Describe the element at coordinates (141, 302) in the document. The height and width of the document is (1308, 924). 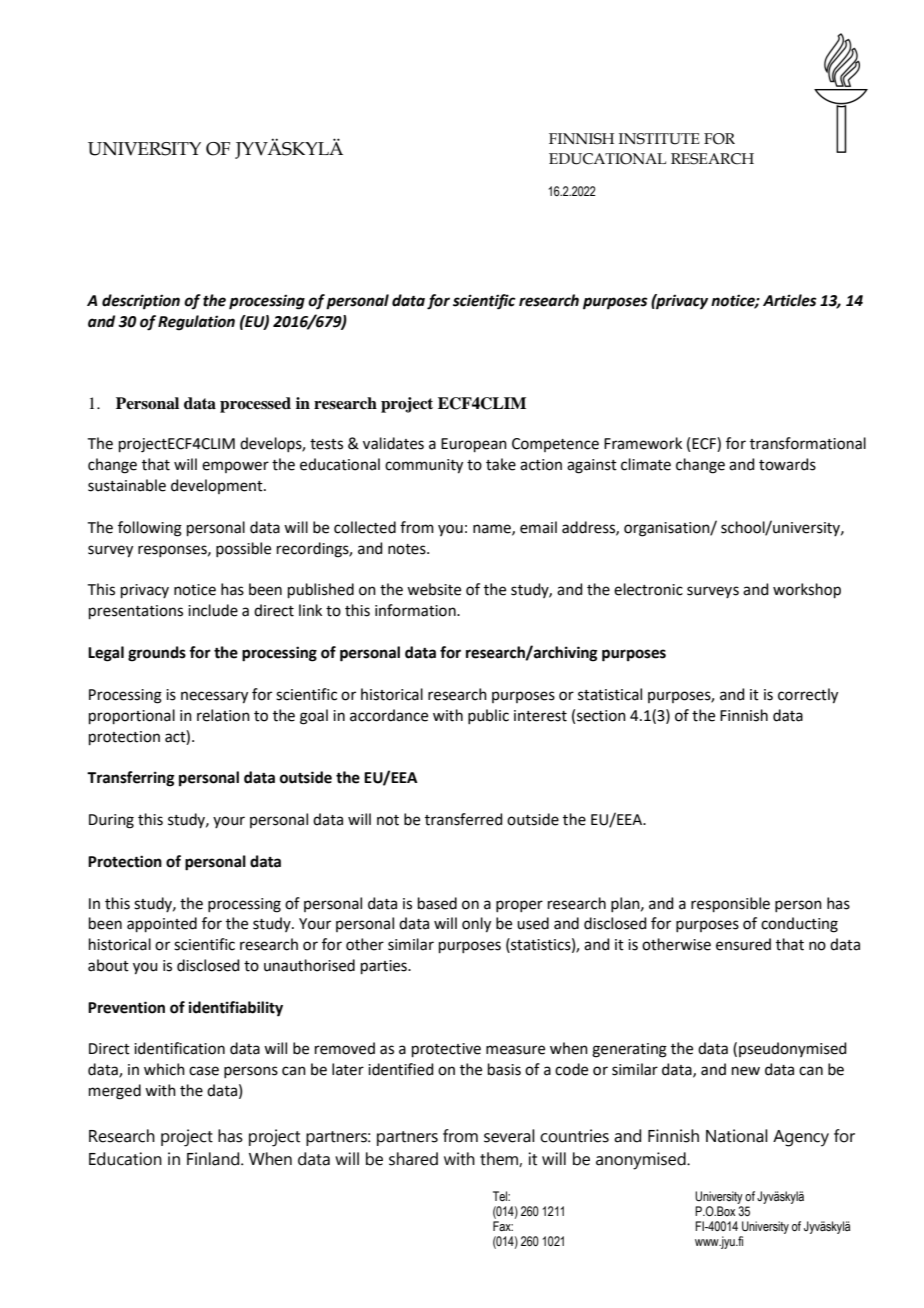
I see `description` at that location.
